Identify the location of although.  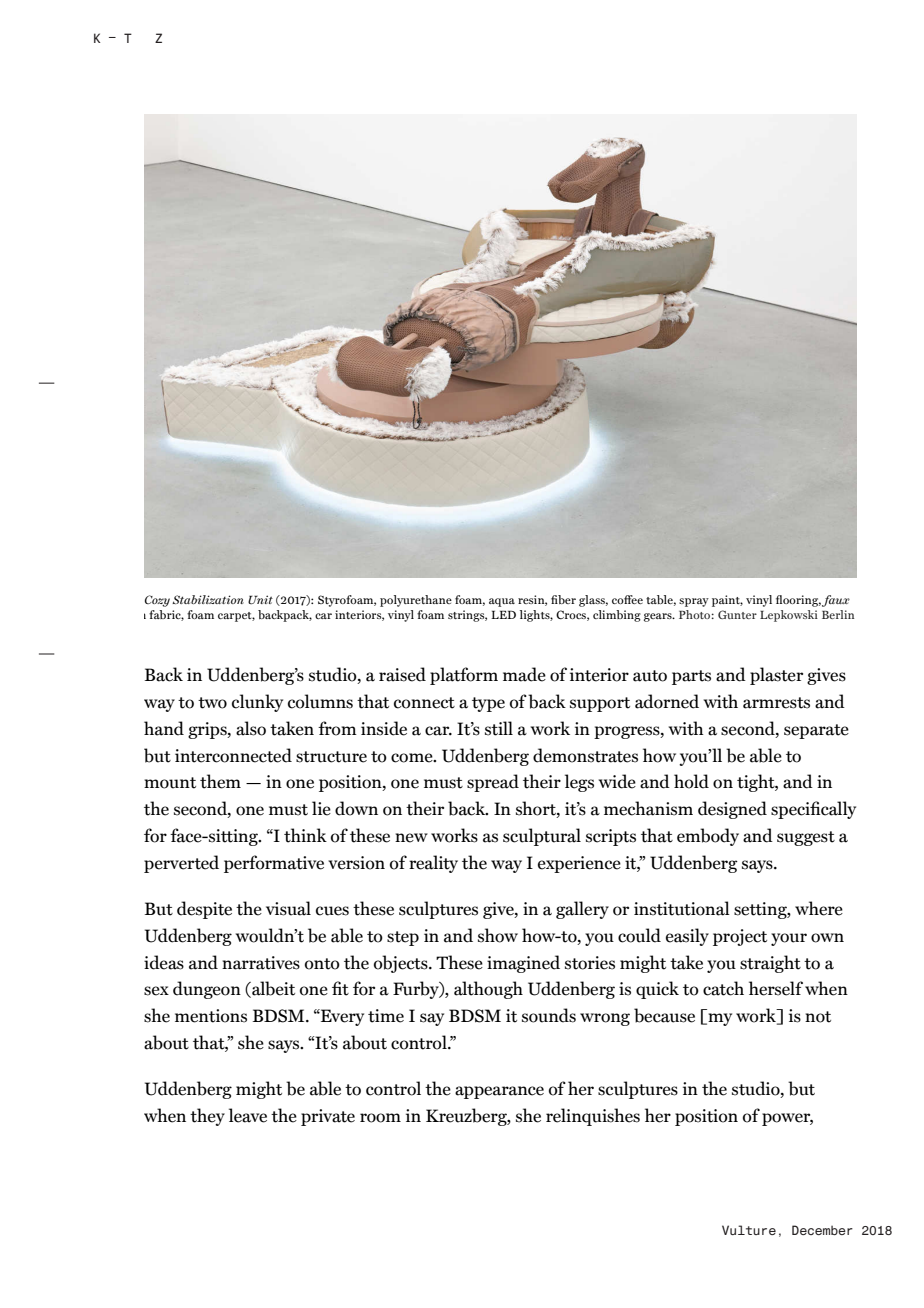
(488, 990).
